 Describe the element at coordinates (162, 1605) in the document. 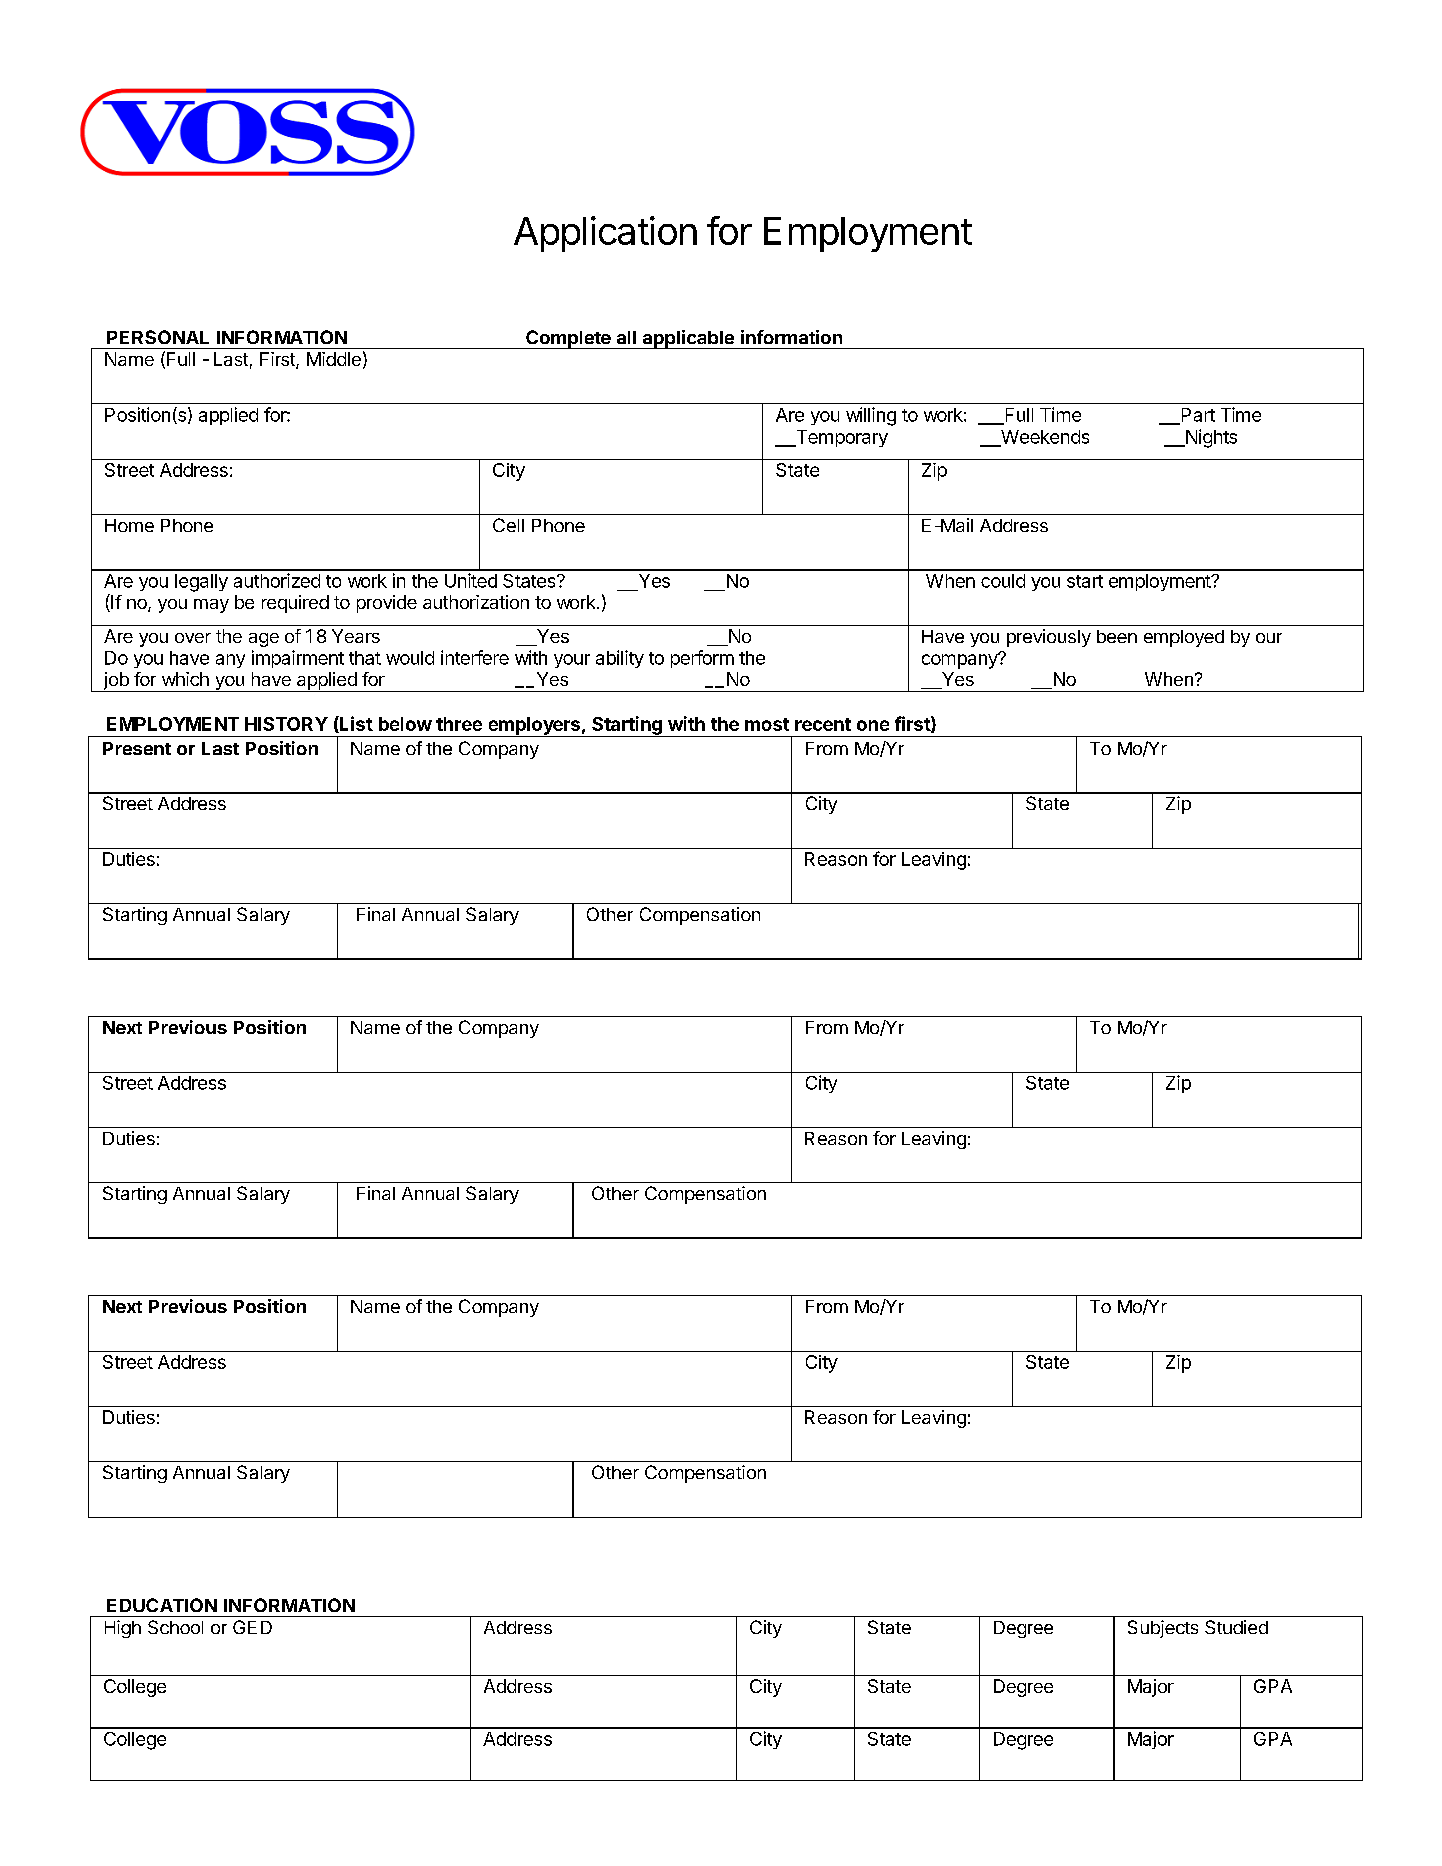

I see `EDUCATION` at that location.
